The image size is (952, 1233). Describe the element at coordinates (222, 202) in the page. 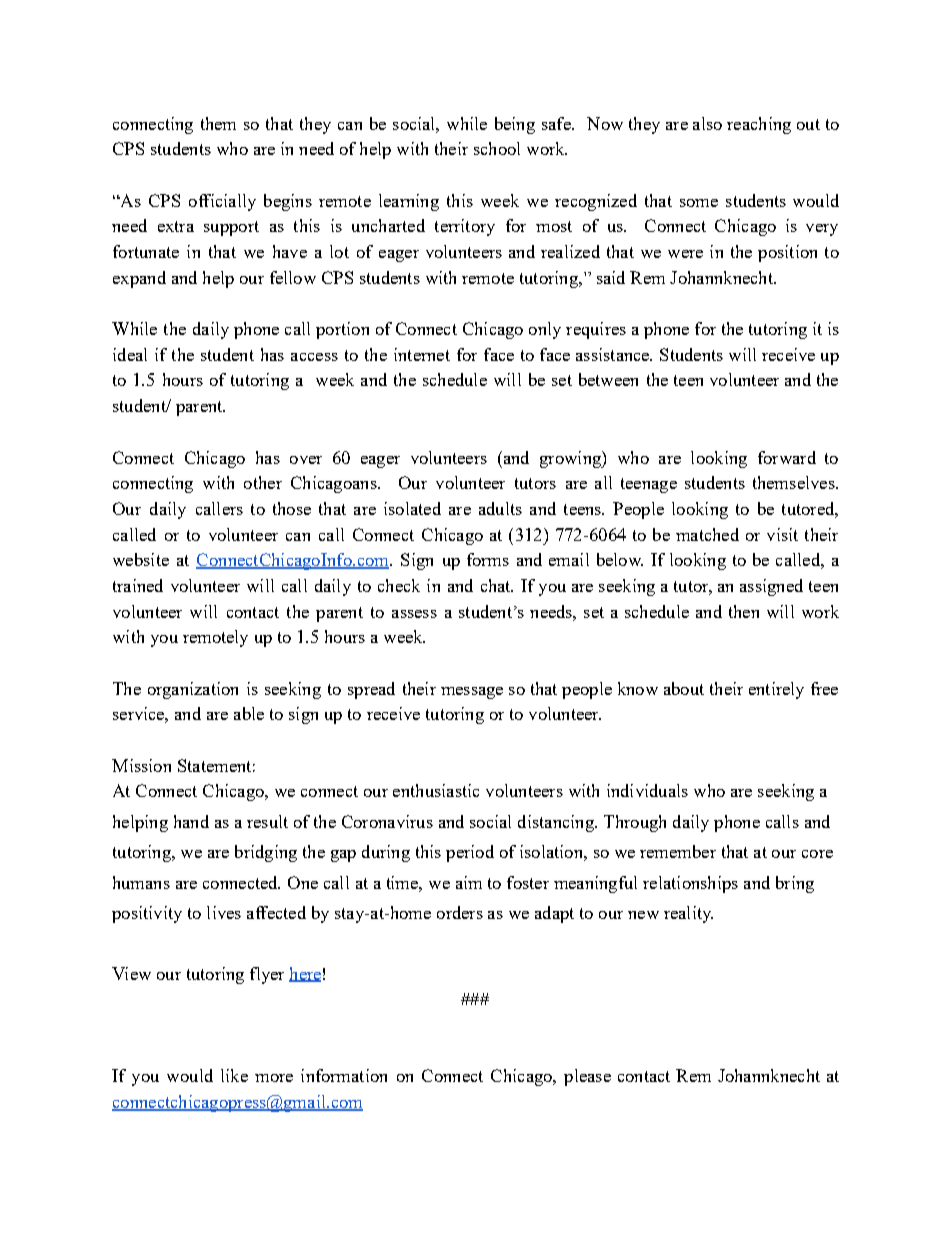

I see `officially` at that location.
